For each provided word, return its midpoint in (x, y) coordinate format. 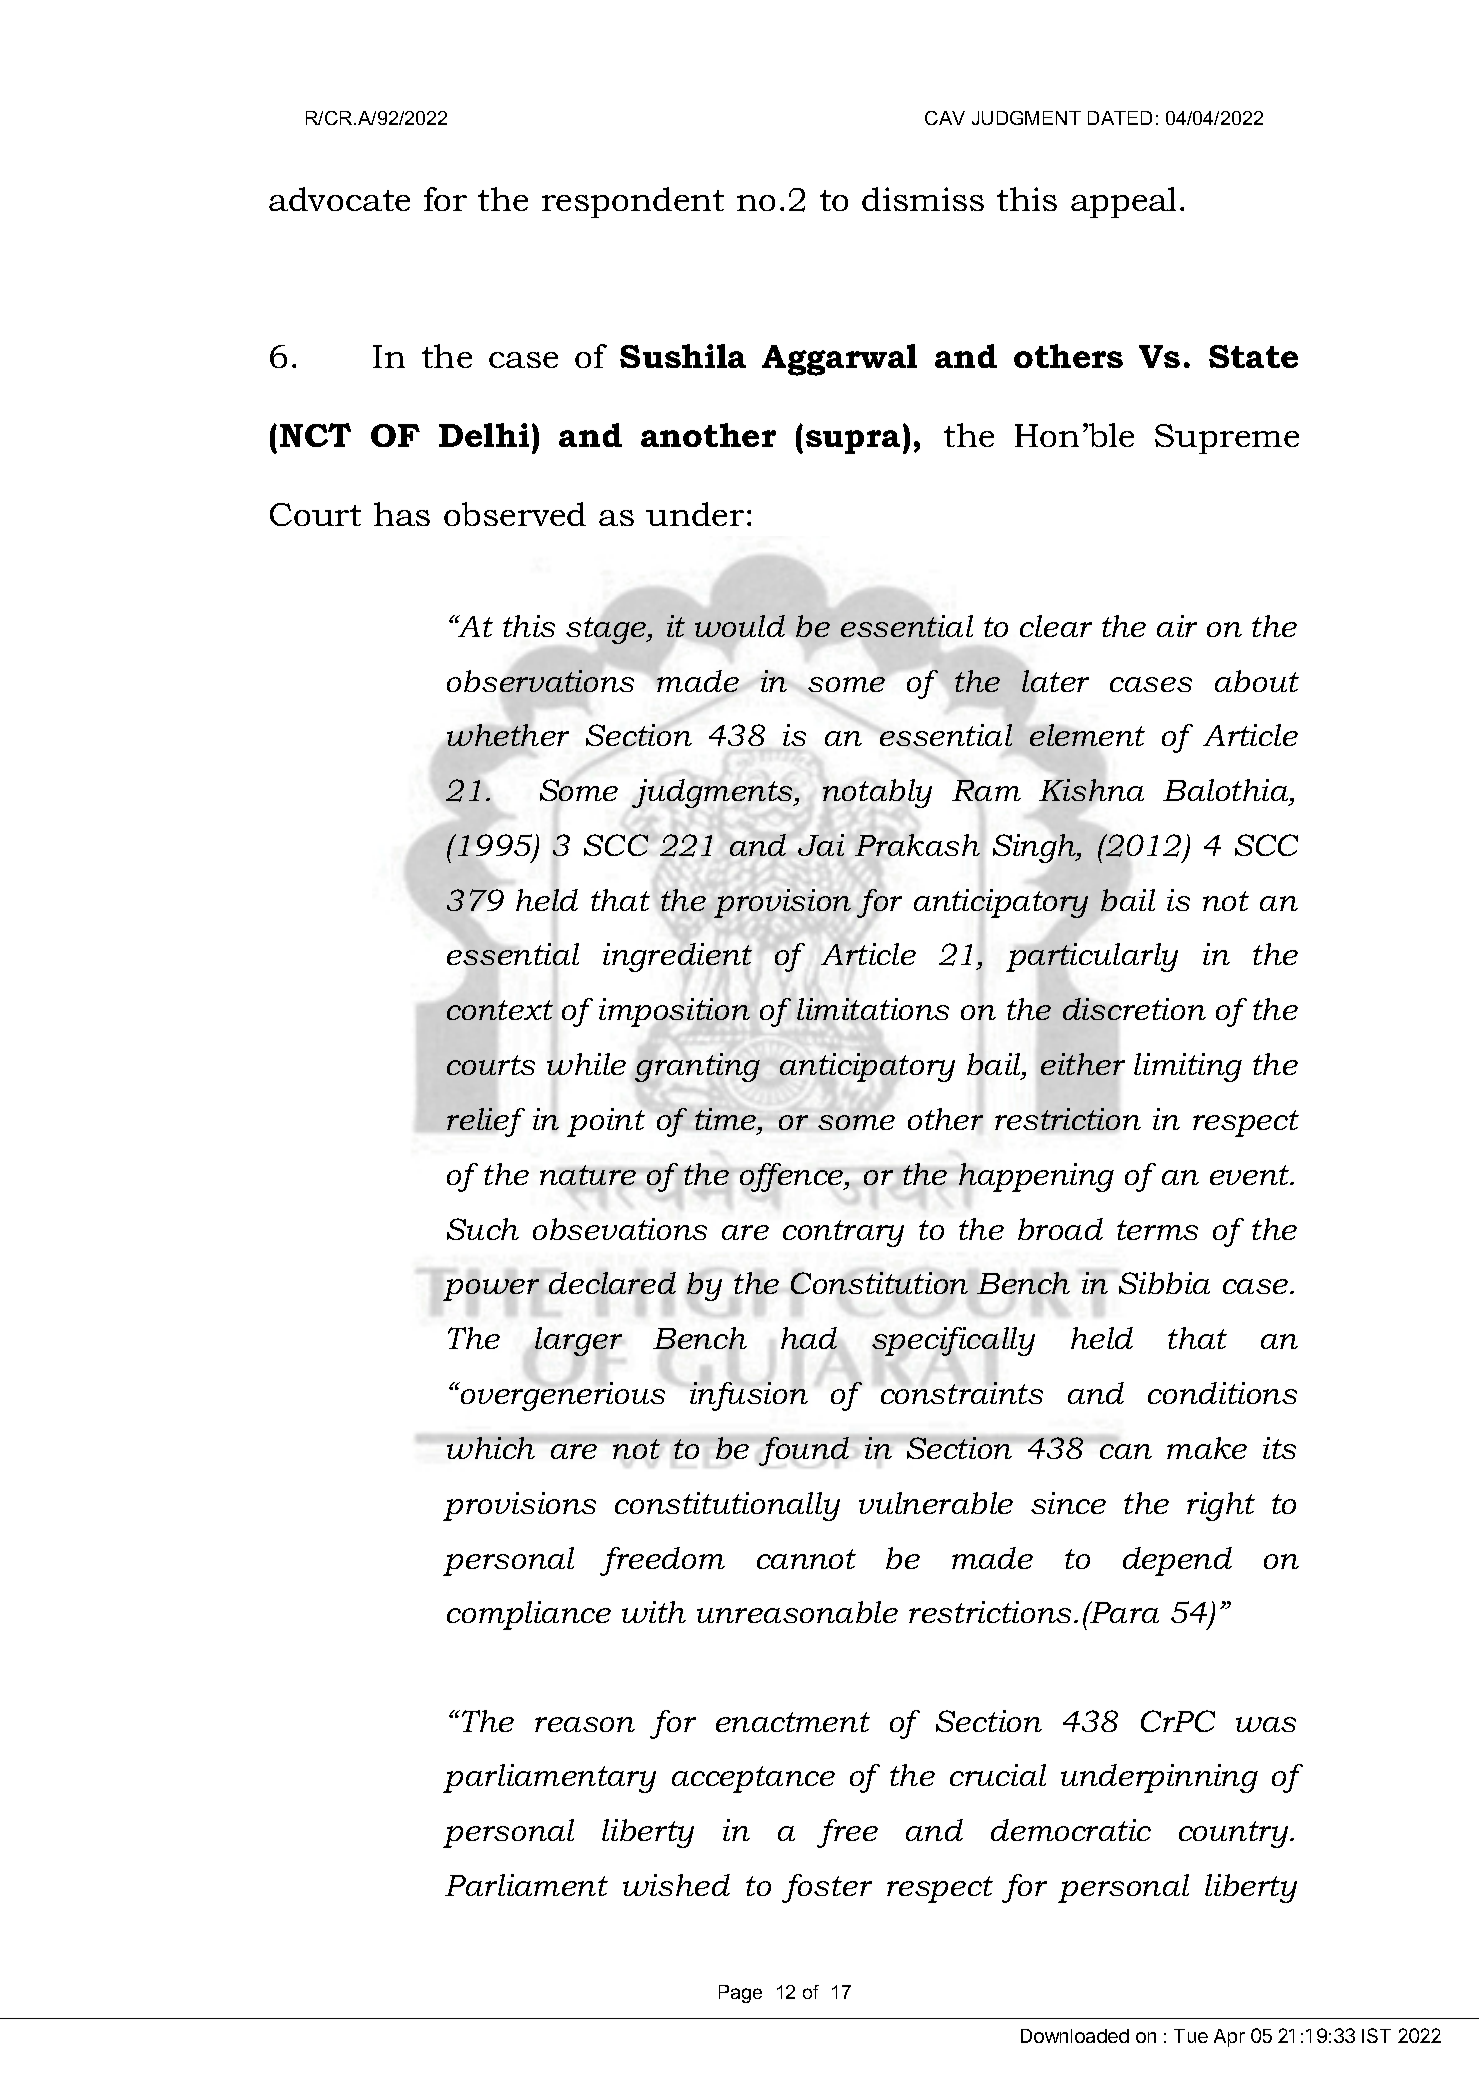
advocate (339, 199)
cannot (806, 1559)
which (491, 1448)
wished (676, 1885)
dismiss (923, 199)
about (1257, 681)
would (740, 626)
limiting (1188, 1067)
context (500, 1010)
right (1221, 1506)
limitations (873, 1009)
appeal (1123, 202)
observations (540, 681)
